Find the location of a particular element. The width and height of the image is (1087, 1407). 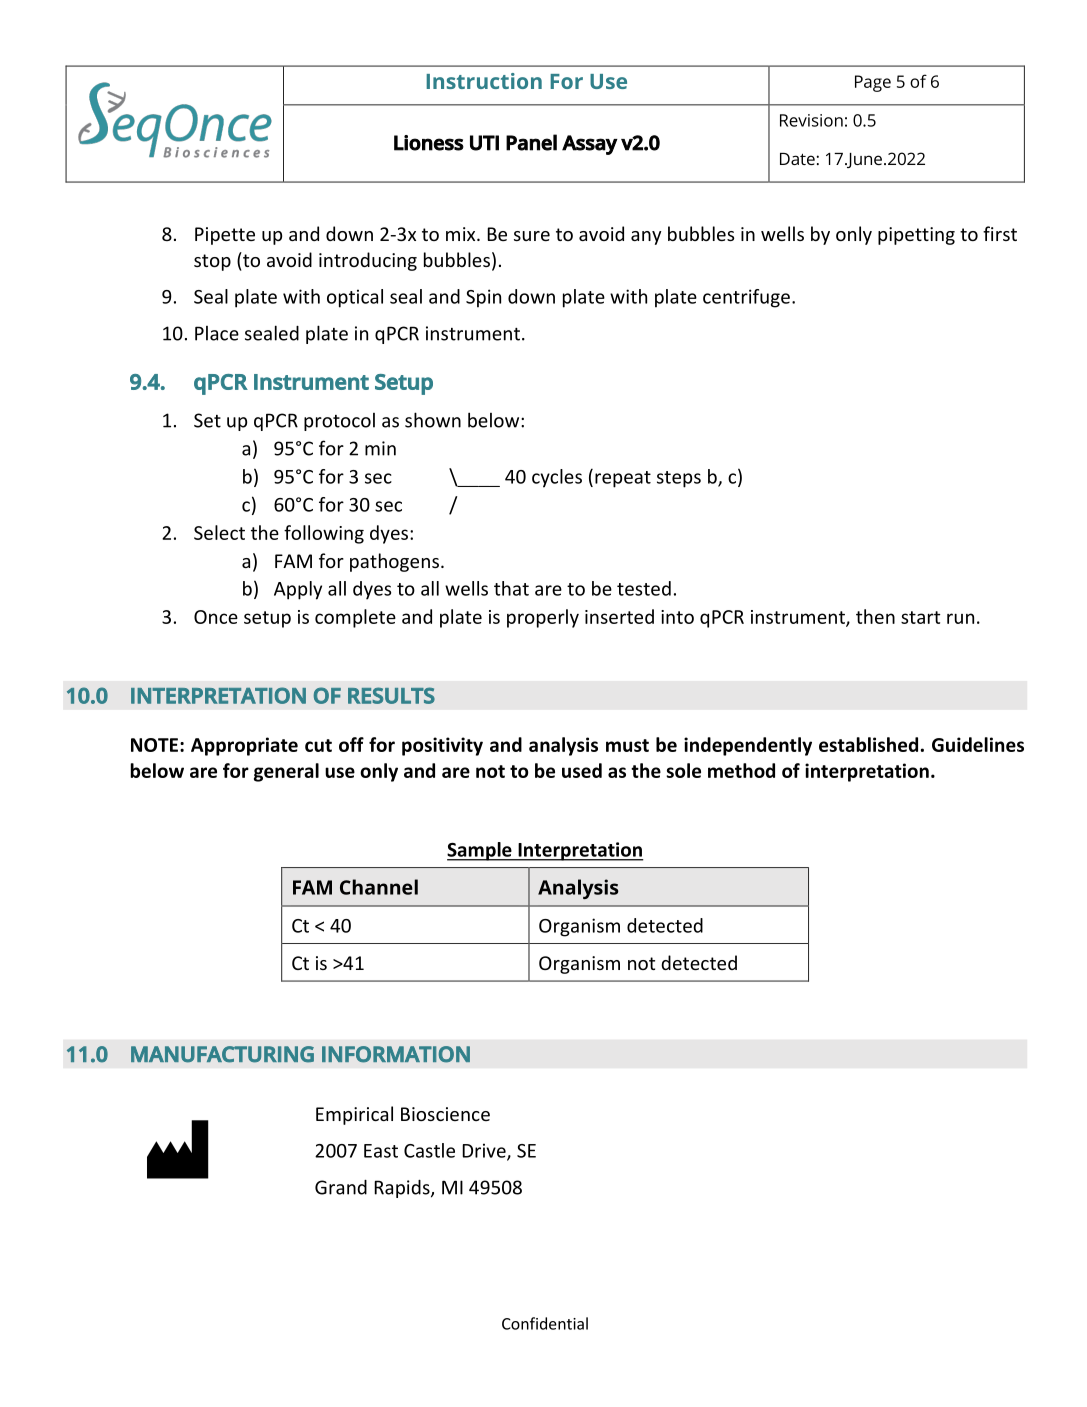

Appropriate is located at coordinates (244, 746).
